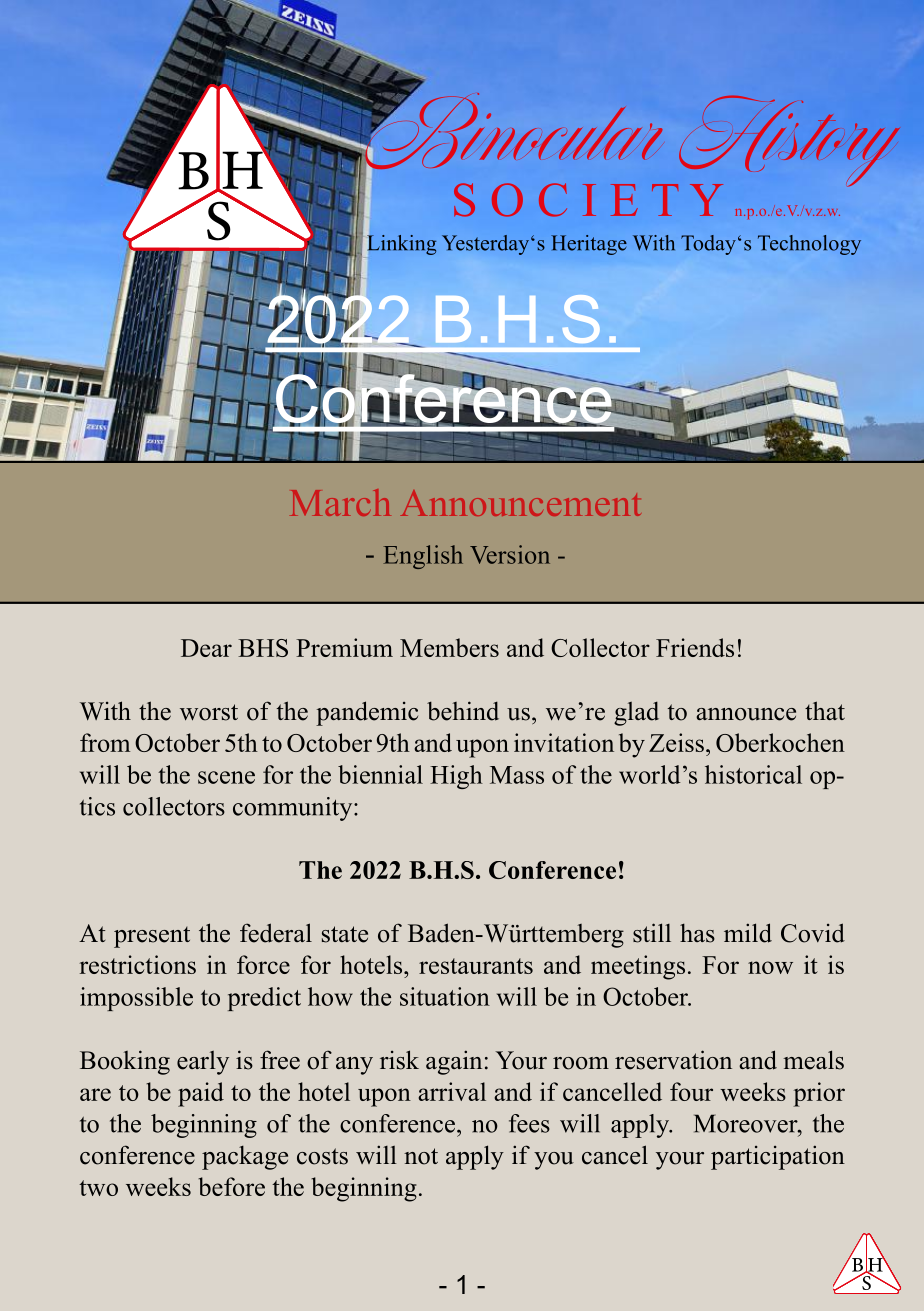  What do you see at coordinates (753, 774) in the screenshot?
I see `historical` at bounding box center [753, 774].
